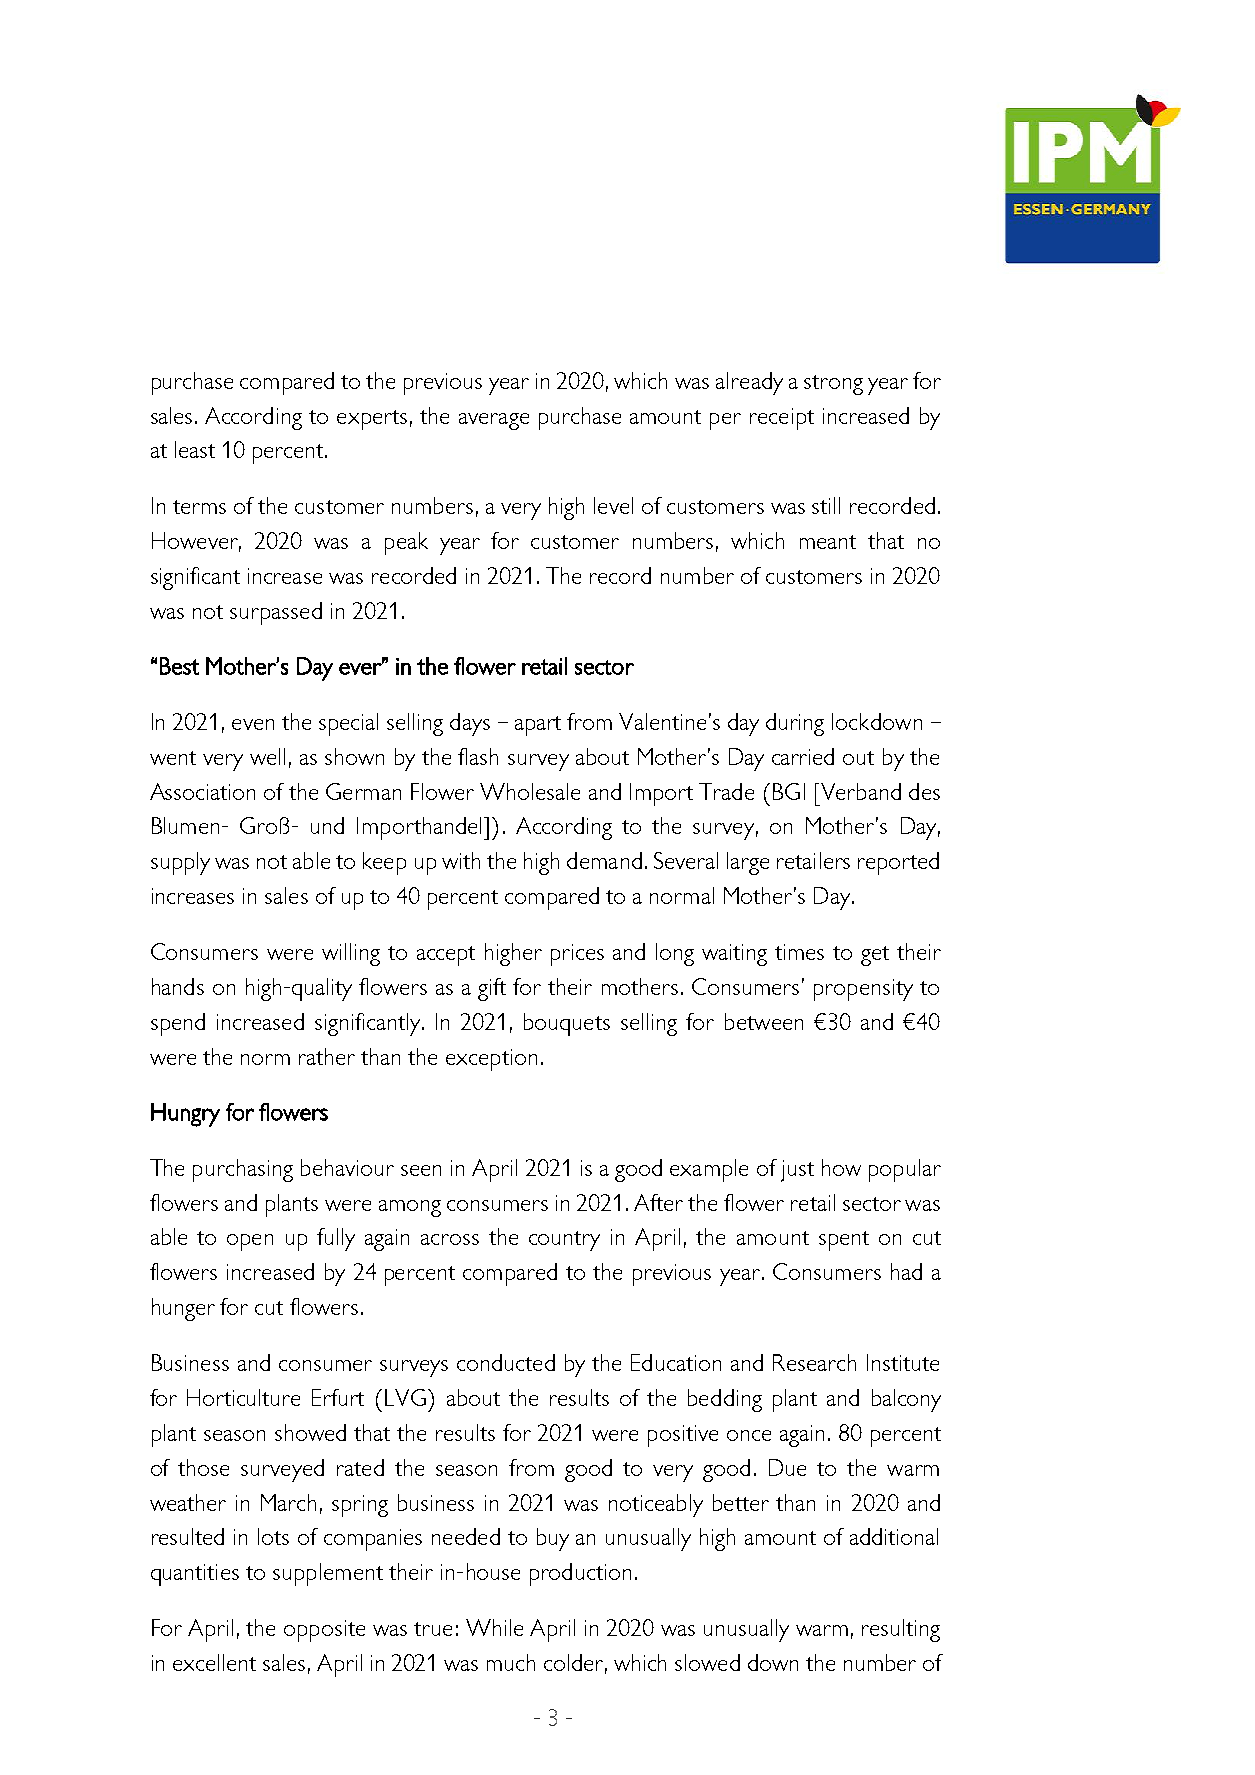  Describe the element at coordinates (567, 1024) in the screenshot. I see `bouquets` at that location.
